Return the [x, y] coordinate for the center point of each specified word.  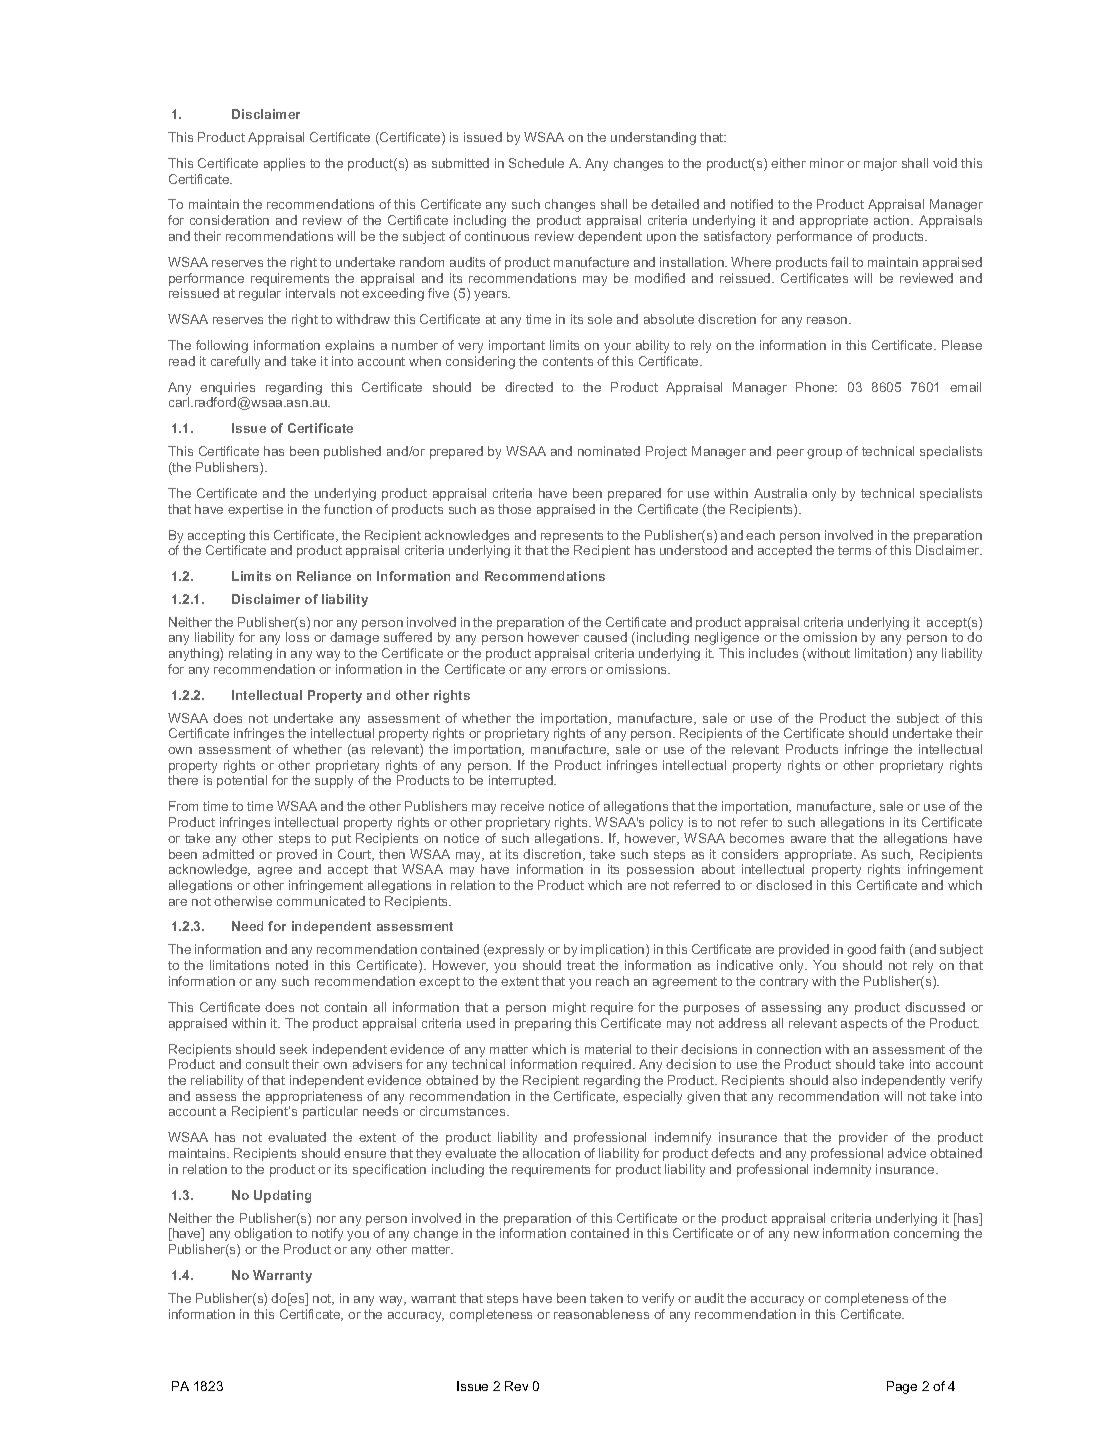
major [880, 164]
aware [808, 839]
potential [242, 781]
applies [284, 164]
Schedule [536, 163]
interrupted [522, 781]
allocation [551, 1153]
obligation [263, 1234]
